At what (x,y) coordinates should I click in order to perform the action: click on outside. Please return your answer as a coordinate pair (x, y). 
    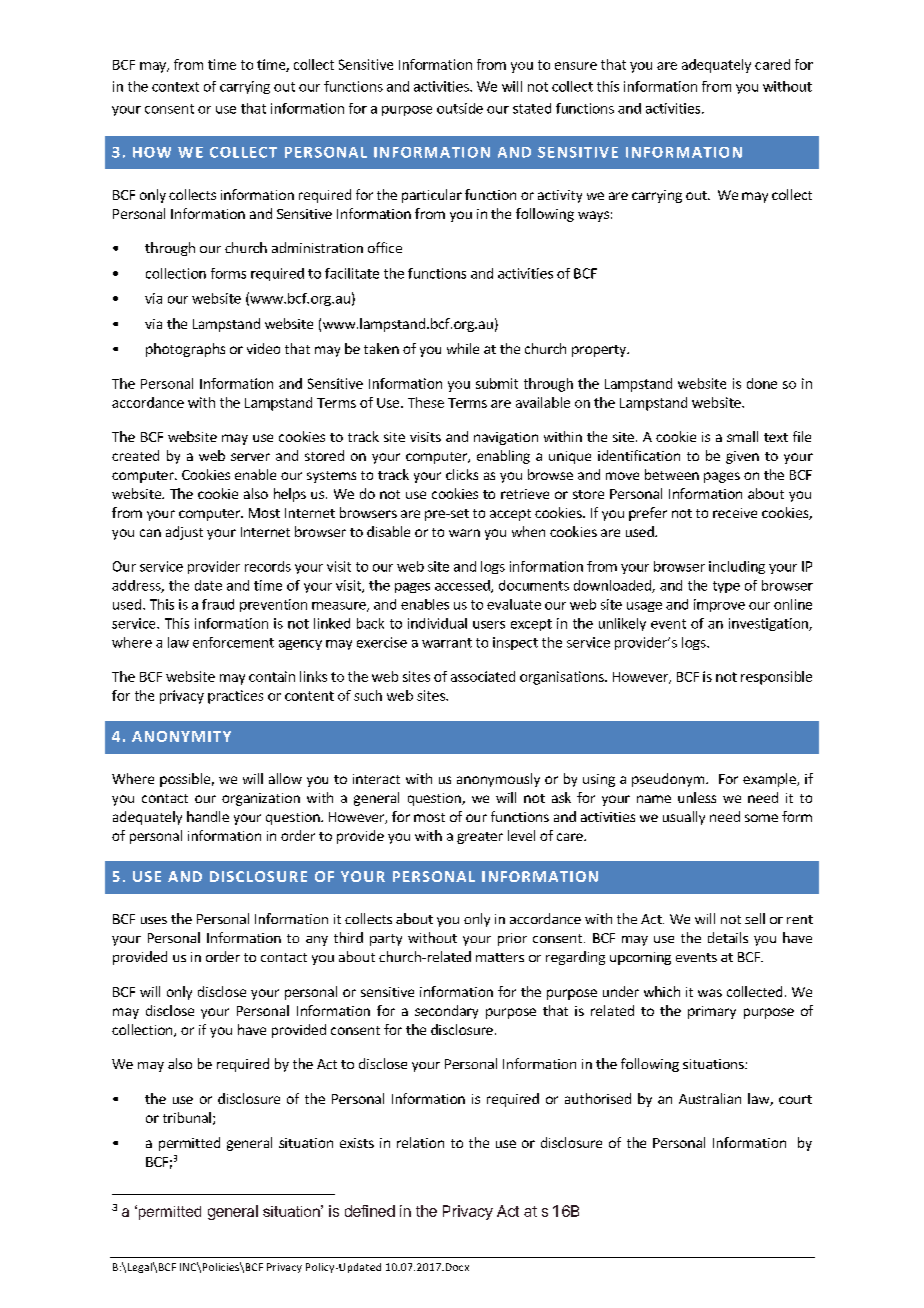
    Looking at the image, I should click on (460, 108).
